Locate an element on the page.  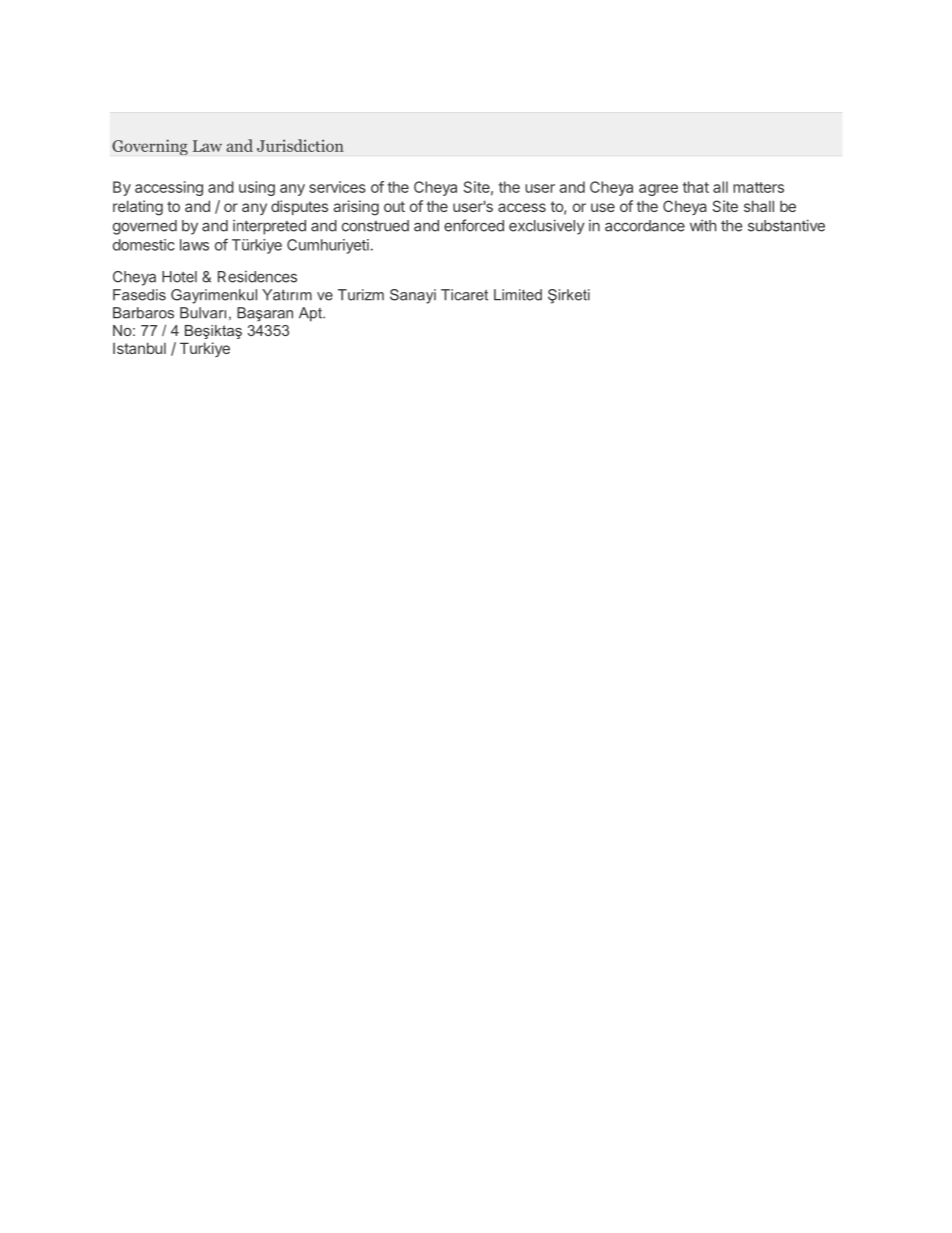
that is located at coordinates (695, 187).
